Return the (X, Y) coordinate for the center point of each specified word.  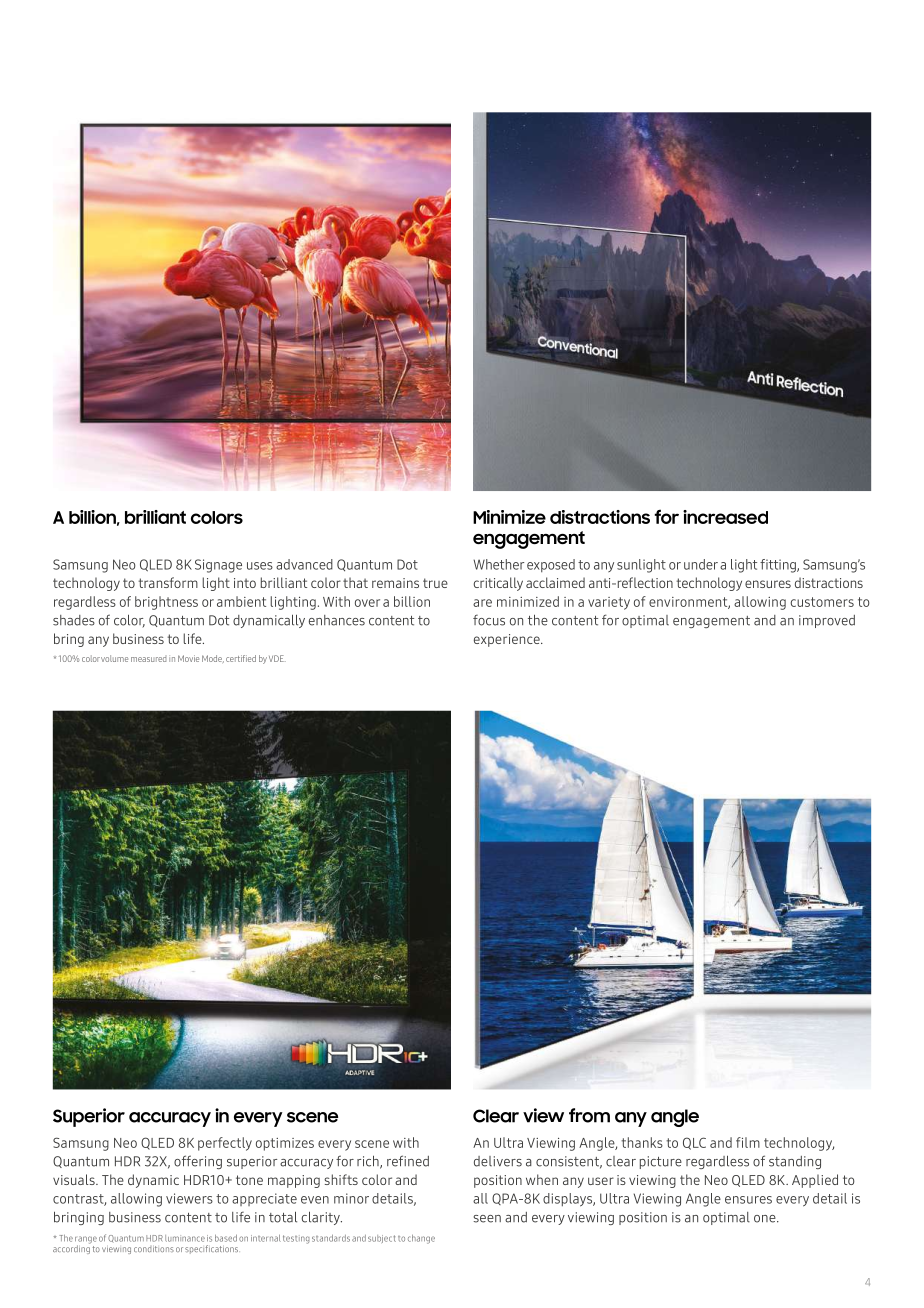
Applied (815, 1181)
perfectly (225, 1144)
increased (725, 517)
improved (827, 621)
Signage (218, 566)
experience (508, 640)
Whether (498, 564)
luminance (185, 1238)
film (748, 1142)
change (421, 1239)
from (589, 1115)
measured (148, 659)
